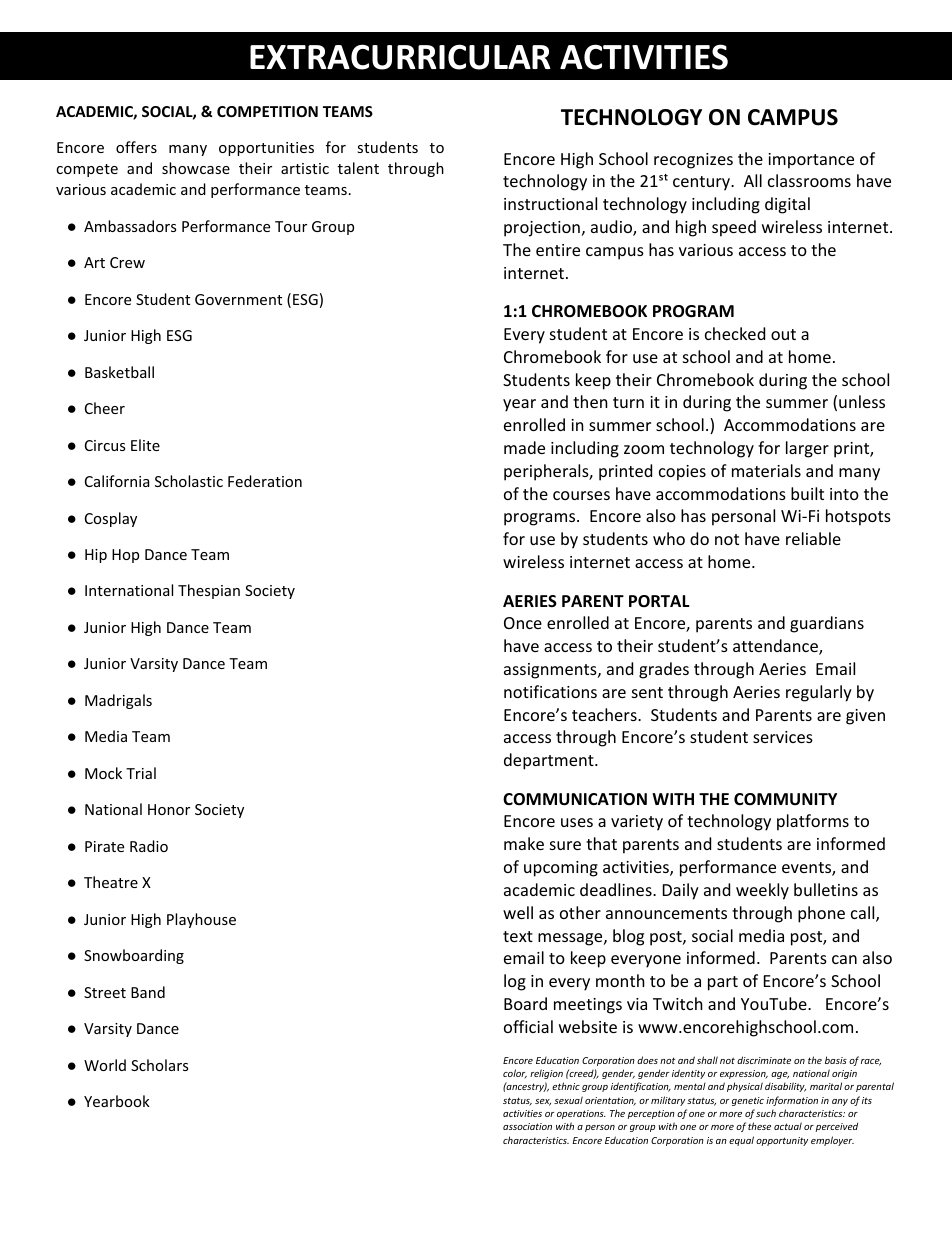  What do you see at coordinates (811, 161) in the image?
I see `importance` at bounding box center [811, 161].
